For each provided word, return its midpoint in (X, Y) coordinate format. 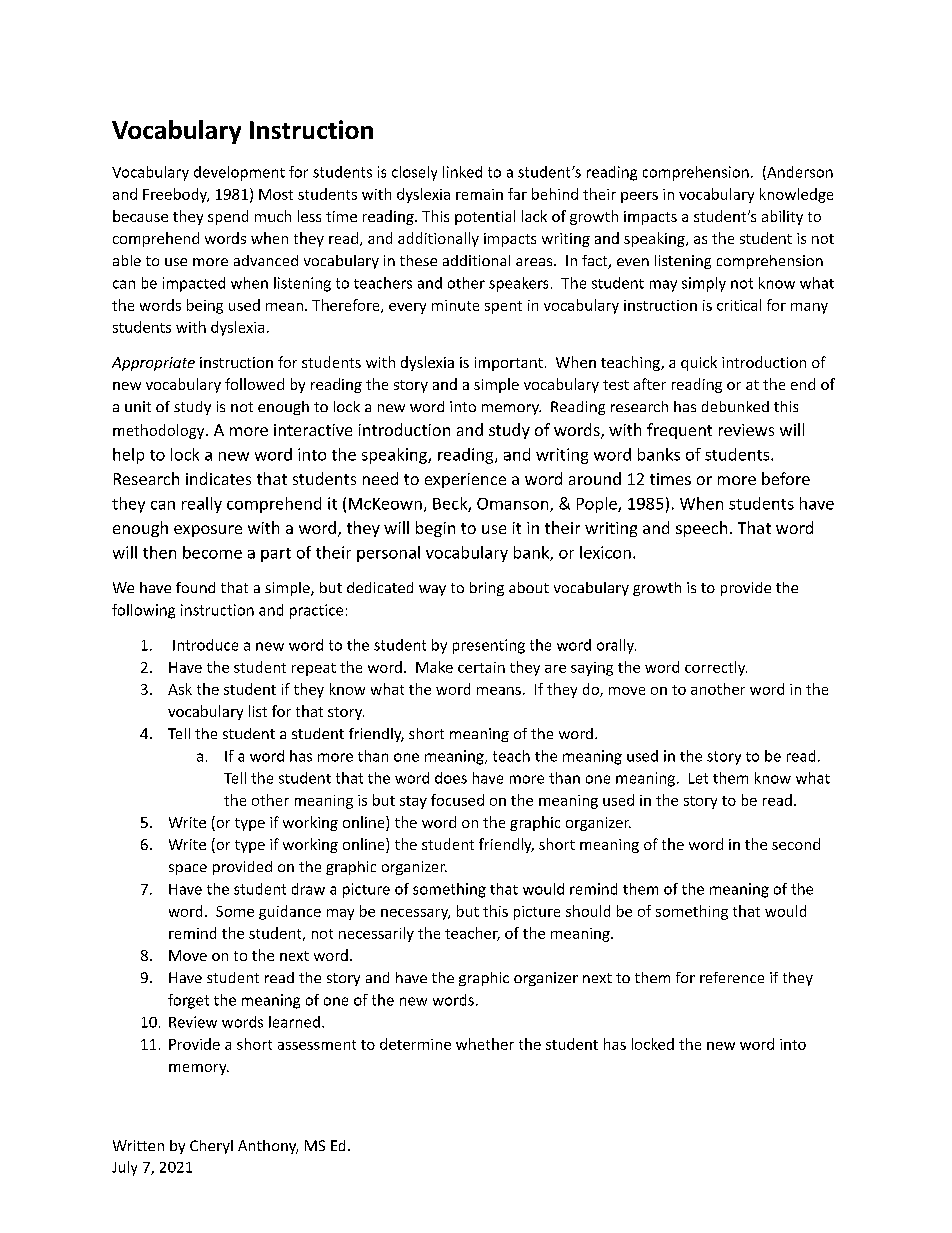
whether (485, 1044)
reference (732, 977)
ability (782, 217)
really (202, 505)
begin (435, 529)
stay (413, 802)
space (188, 869)
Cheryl (211, 1147)
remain (479, 194)
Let (698, 778)
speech (701, 529)
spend (228, 217)
